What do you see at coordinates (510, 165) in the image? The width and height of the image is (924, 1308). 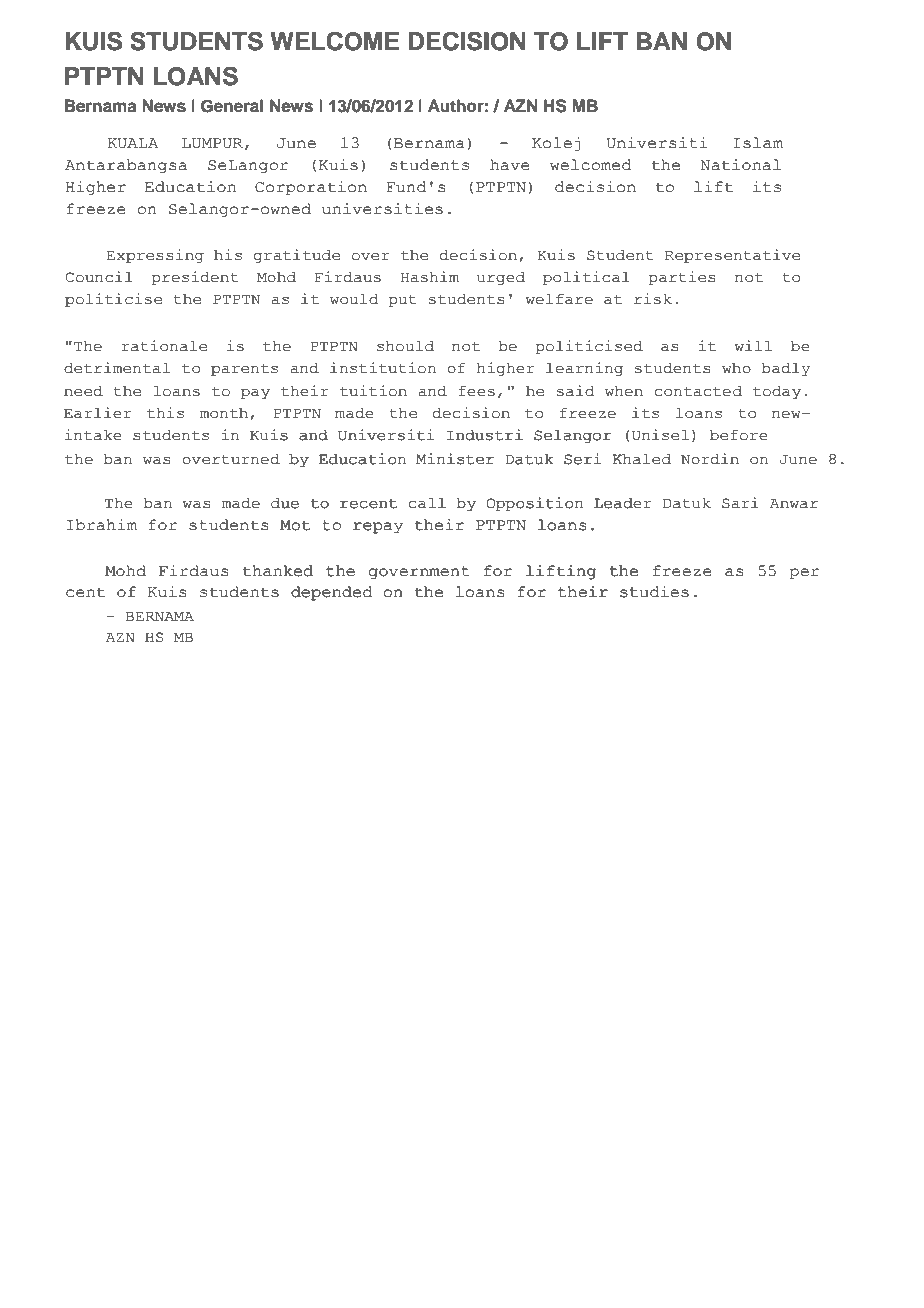 I see `have` at bounding box center [510, 165].
